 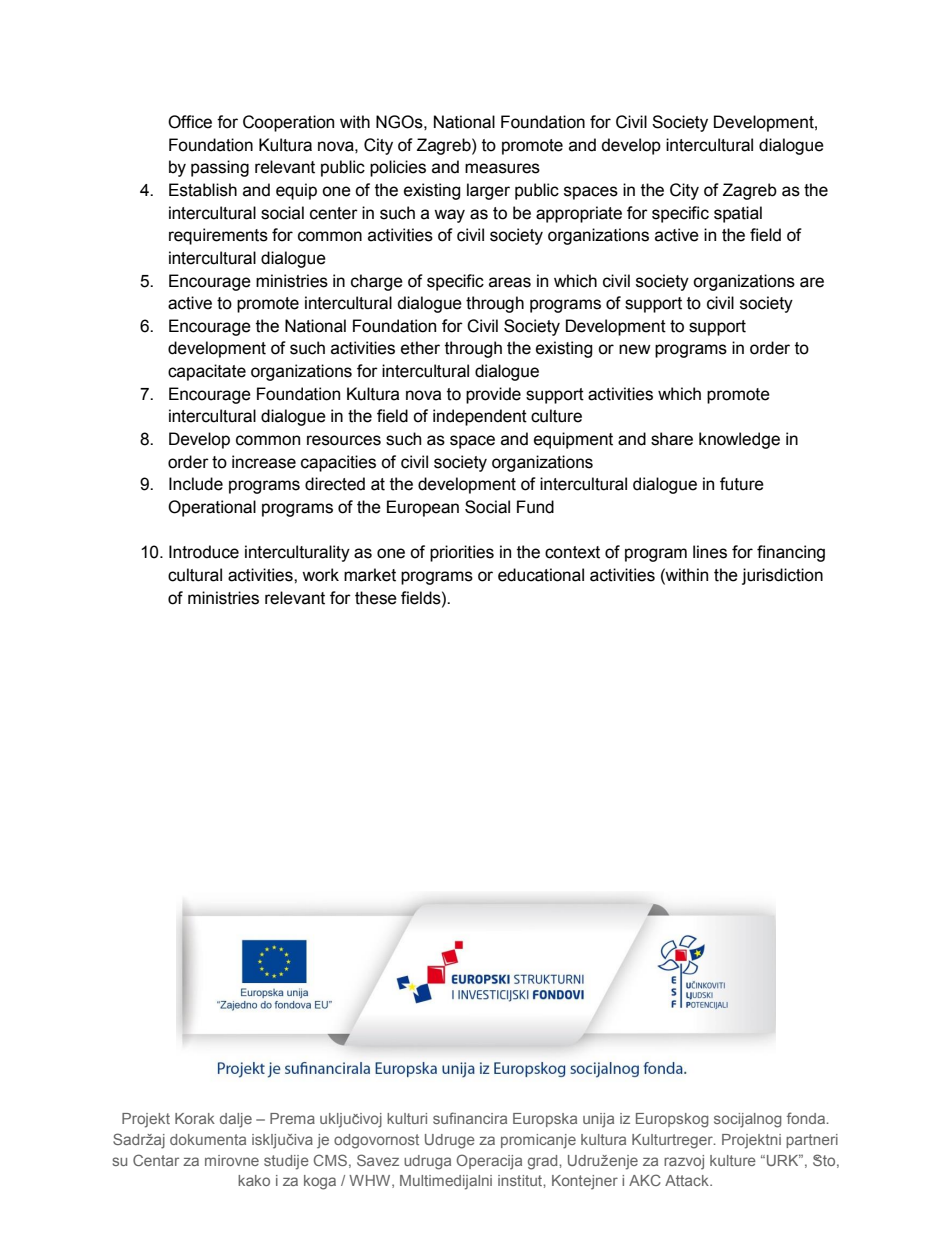 What do you see at coordinates (254, 1180) in the screenshot?
I see `kako` at bounding box center [254, 1180].
